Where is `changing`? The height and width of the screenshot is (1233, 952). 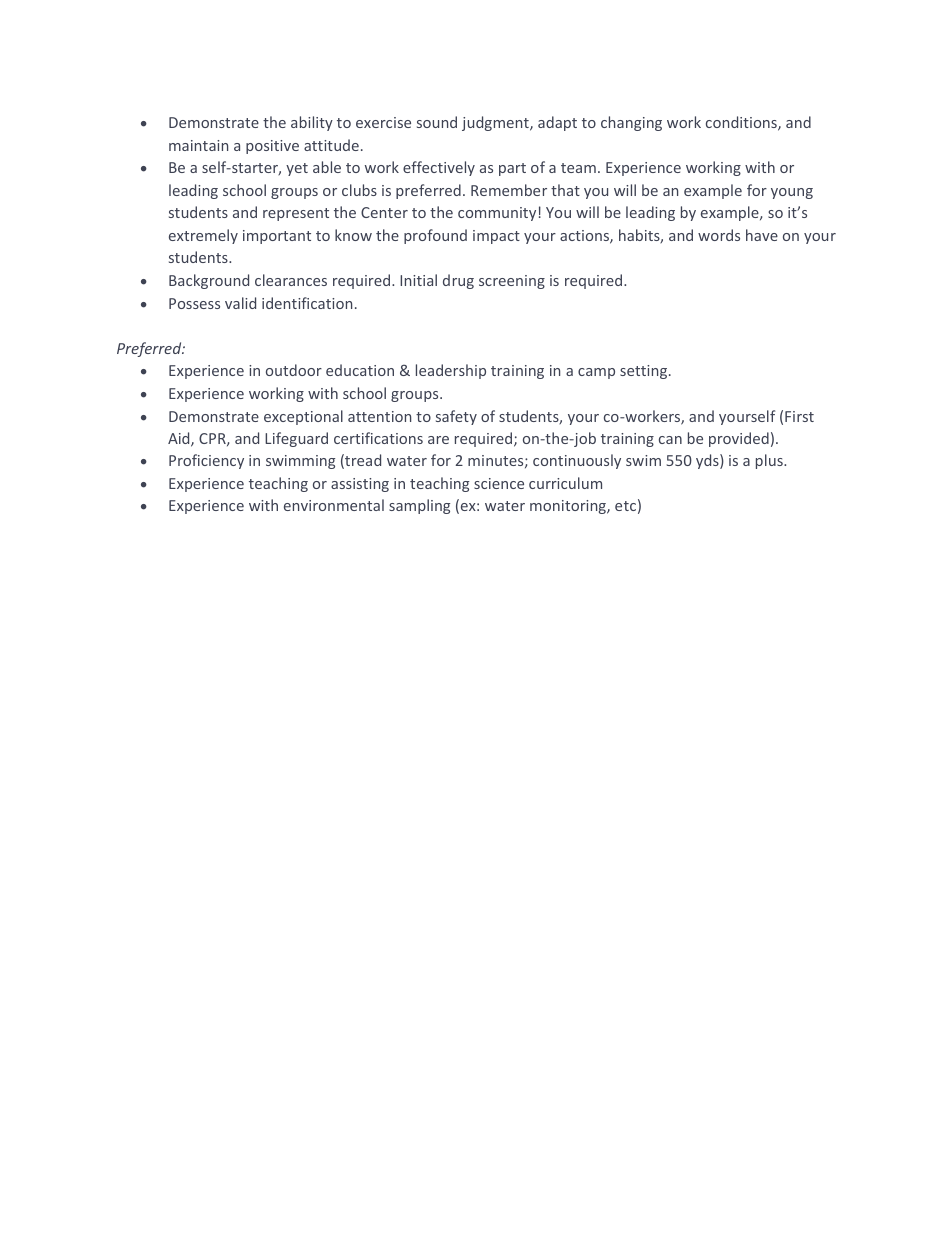 changing is located at coordinates (631, 123).
